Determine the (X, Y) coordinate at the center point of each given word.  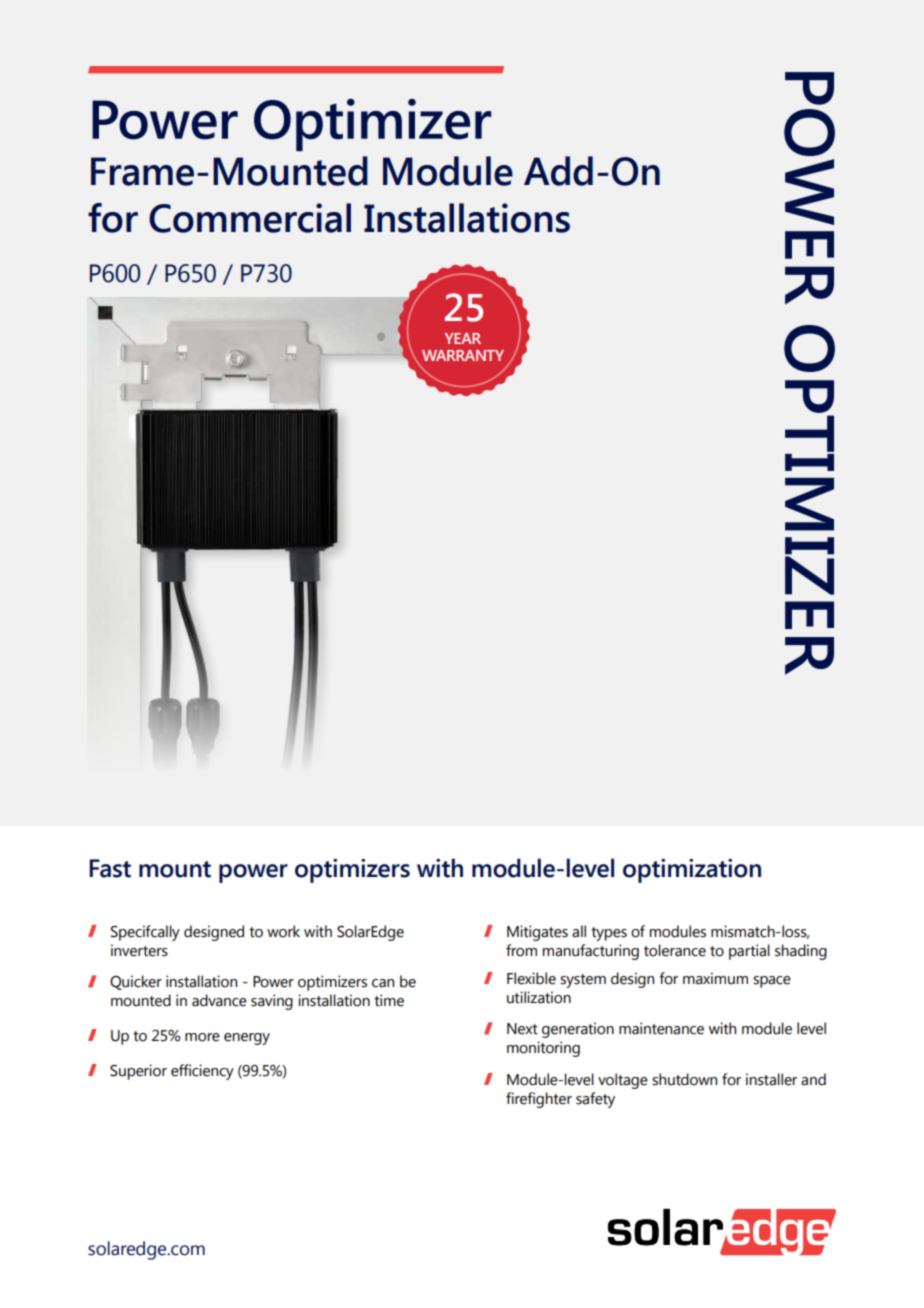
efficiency (202, 1072)
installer (771, 1079)
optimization (692, 871)
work (283, 931)
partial (749, 952)
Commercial (250, 218)
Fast (110, 868)
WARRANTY (463, 355)
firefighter (539, 1100)
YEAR (463, 338)
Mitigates (537, 933)
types (609, 934)
